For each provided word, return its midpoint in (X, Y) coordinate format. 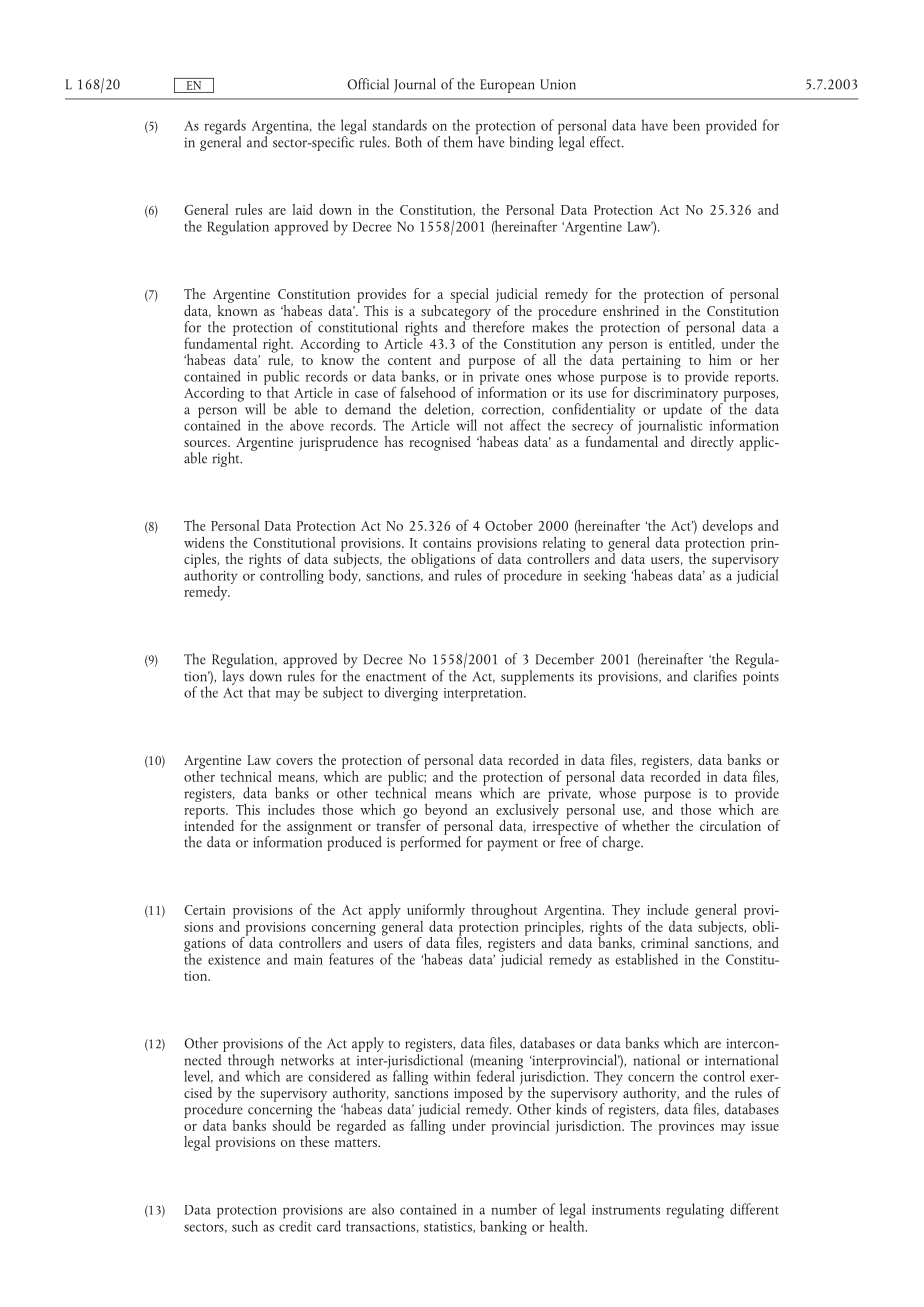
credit (295, 1225)
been (686, 125)
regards (225, 128)
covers (294, 761)
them (458, 142)
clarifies (715, 676)
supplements (537, 677)
